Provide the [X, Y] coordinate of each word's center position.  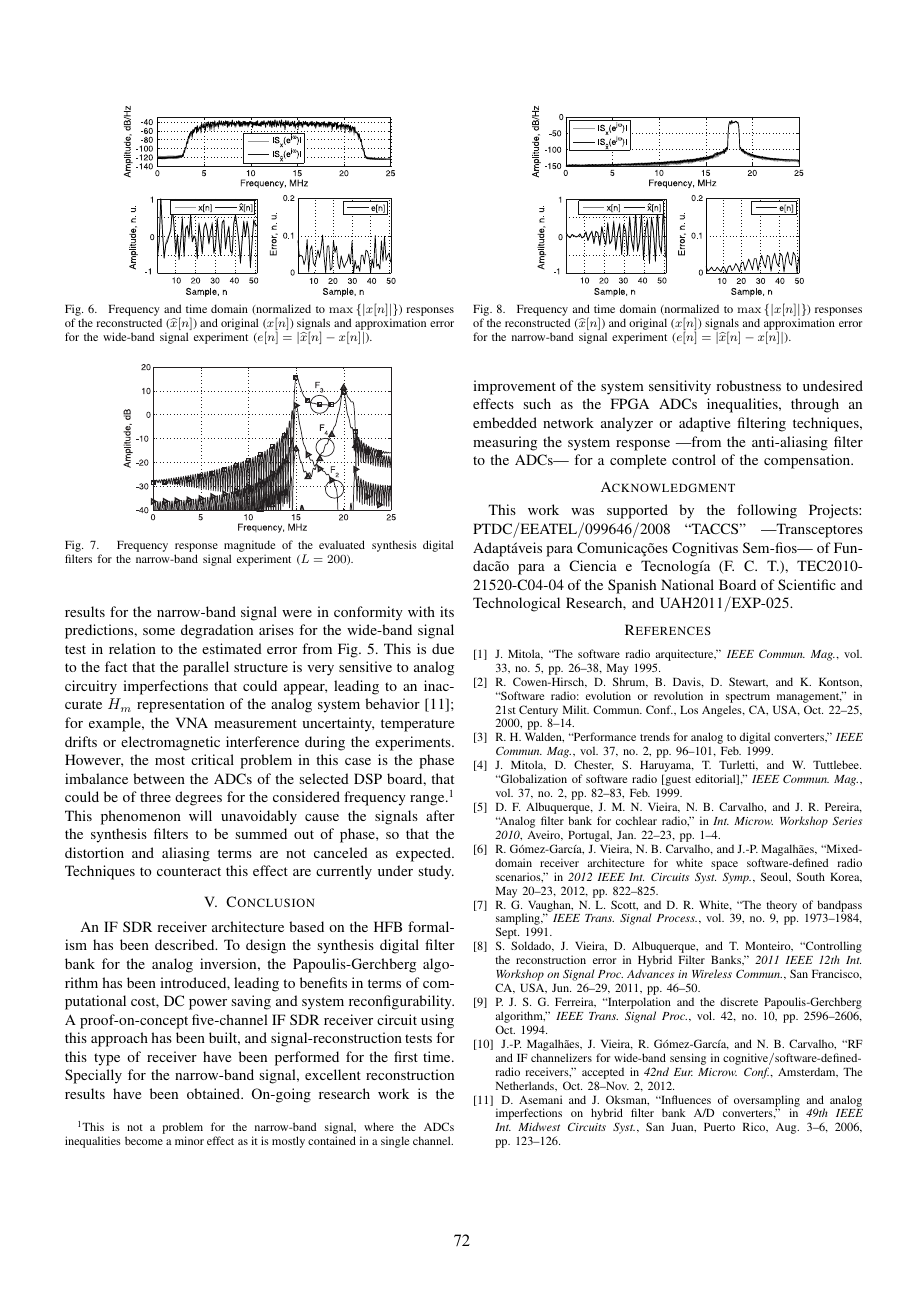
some [159, 631]
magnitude [249, 547]
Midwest [539, 1126]
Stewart [748, 682]
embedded [505, 422]
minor [189, 1140]
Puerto [719, 1127]
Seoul [776, 877]
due [443, 648]
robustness [748, 385]
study [436, 872]
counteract [189, 871]
